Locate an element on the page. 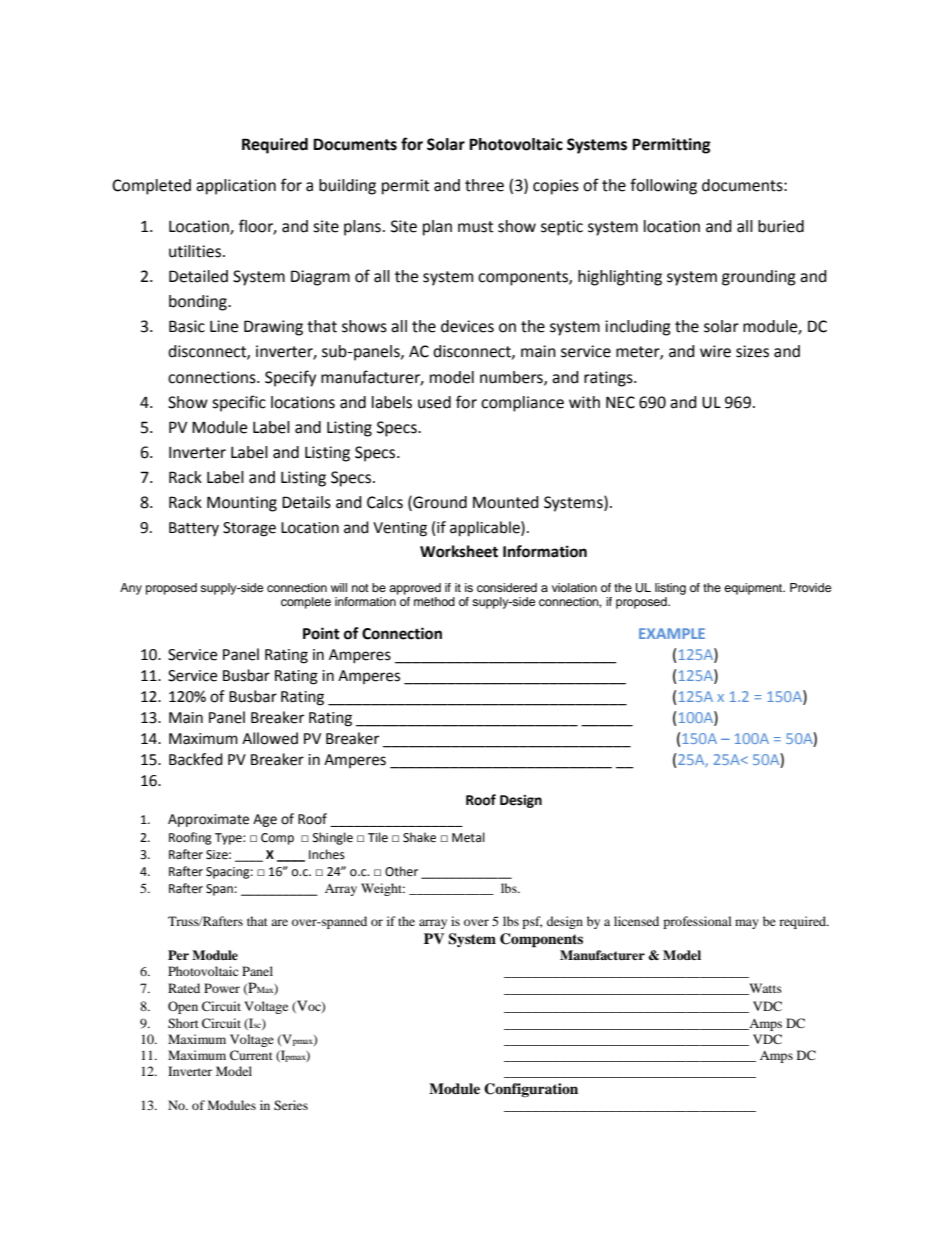 Image resolution: width=952 pixels, height=1233 pixels. Current is located at coordinates (251, 1055).
